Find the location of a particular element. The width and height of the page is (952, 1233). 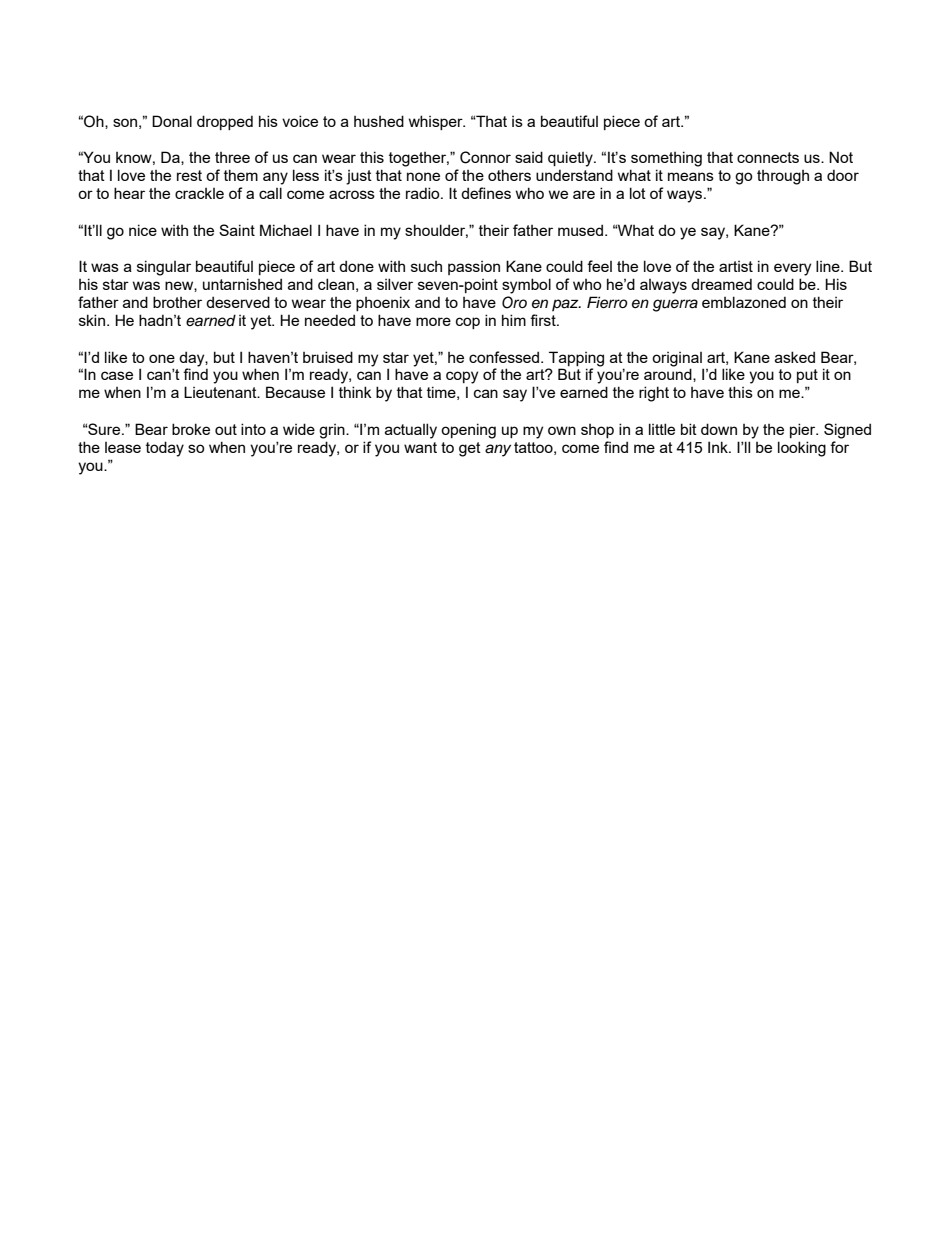

brother is located at coordinates (177, 302).
